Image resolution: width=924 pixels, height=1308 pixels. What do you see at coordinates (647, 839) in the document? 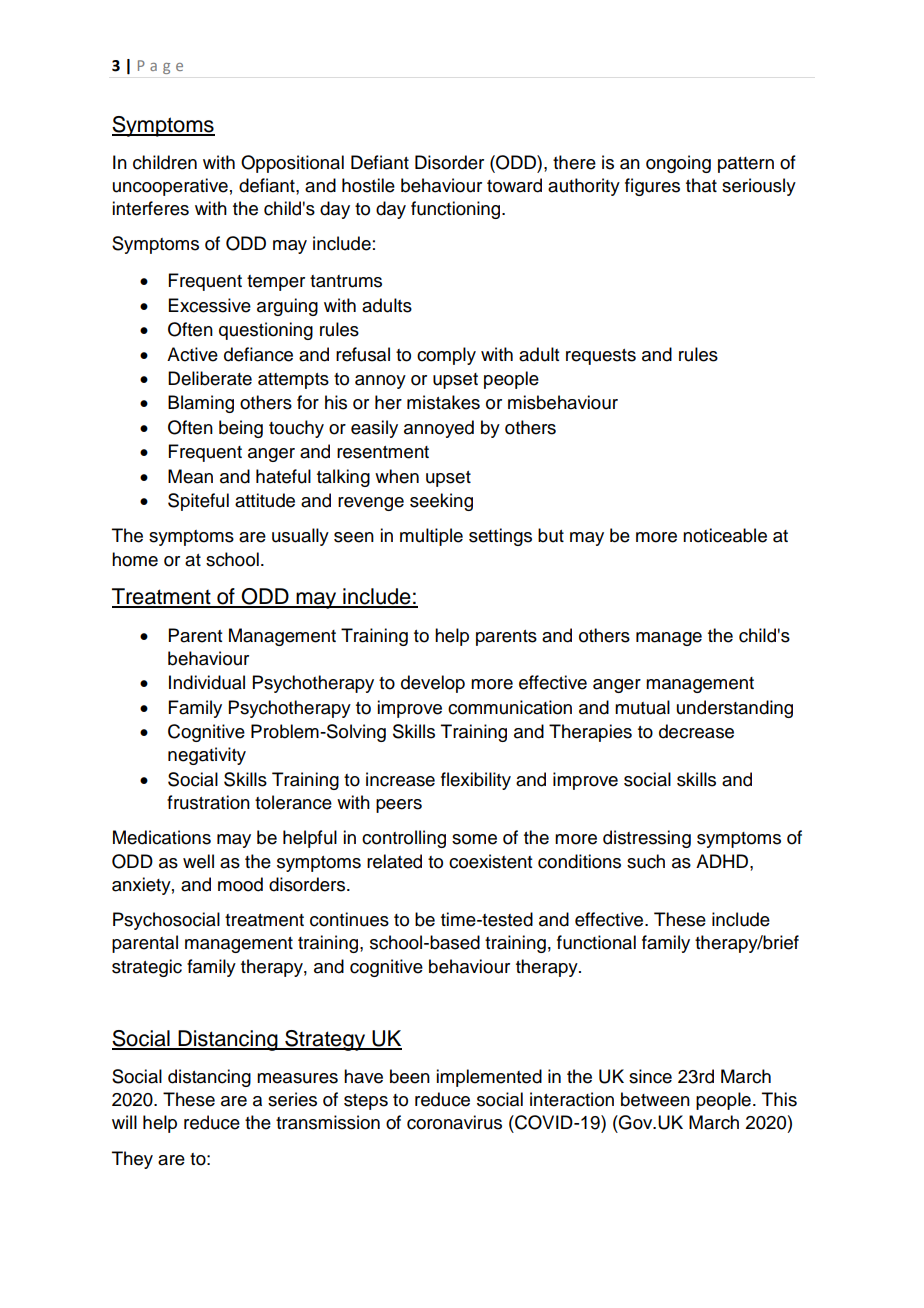
I see `distressing` at bounding box center [647, 839].
